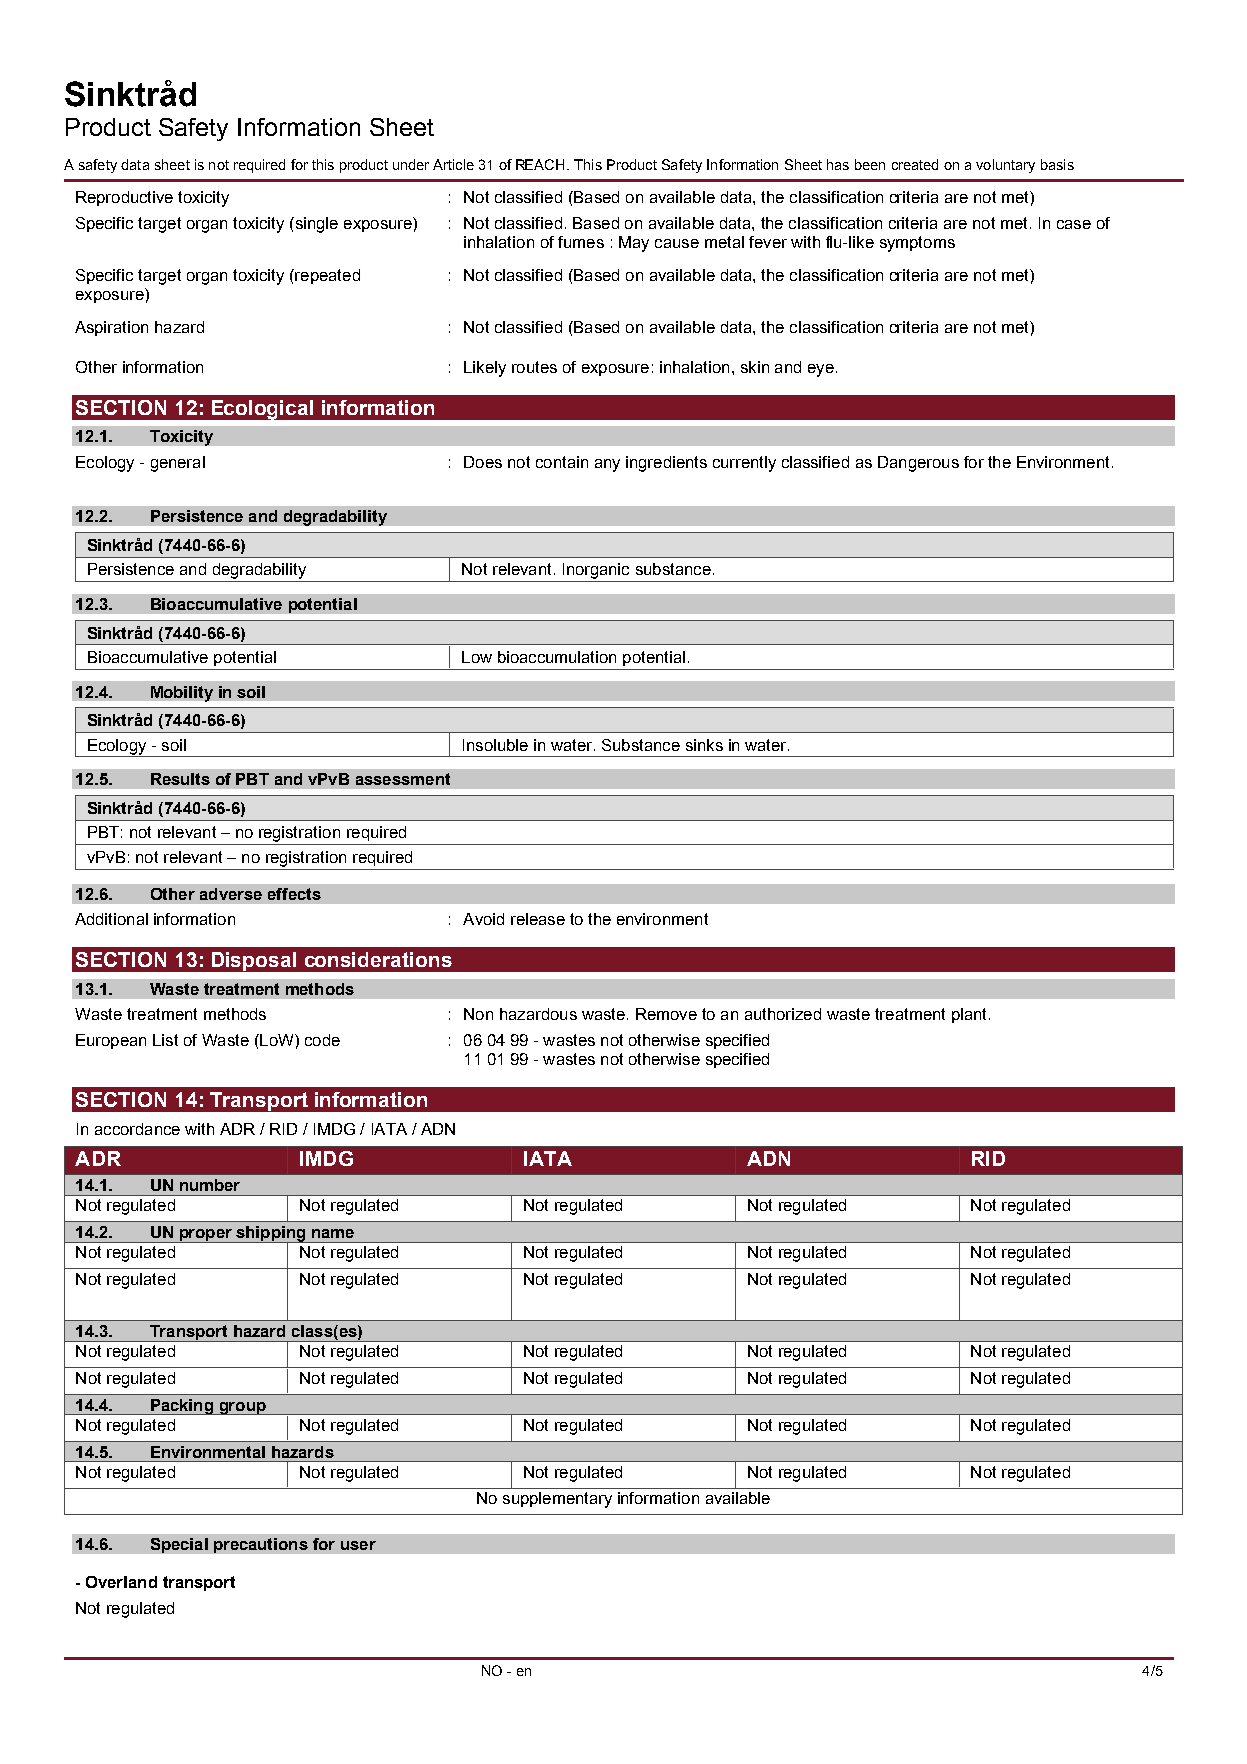 The height and width of the document is (1764, 1247). Describe the element at coordinates (231, 894) in the document. I see `adverse` at that location.
